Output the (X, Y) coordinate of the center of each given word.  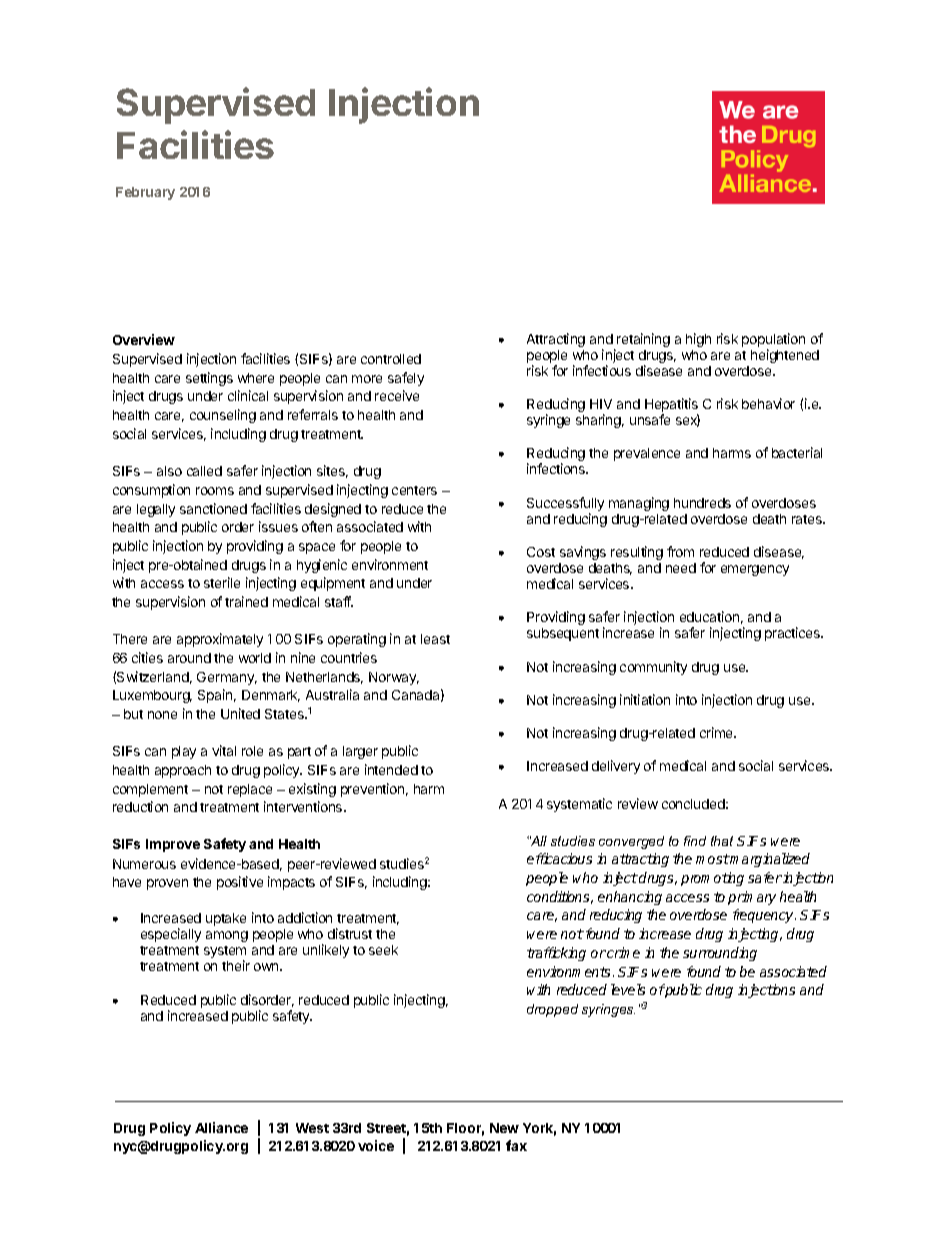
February (145, 193)
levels (628, 989)
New (504, 1128)
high (698, 340)
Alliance (221, 1127)
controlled (391, 359)
